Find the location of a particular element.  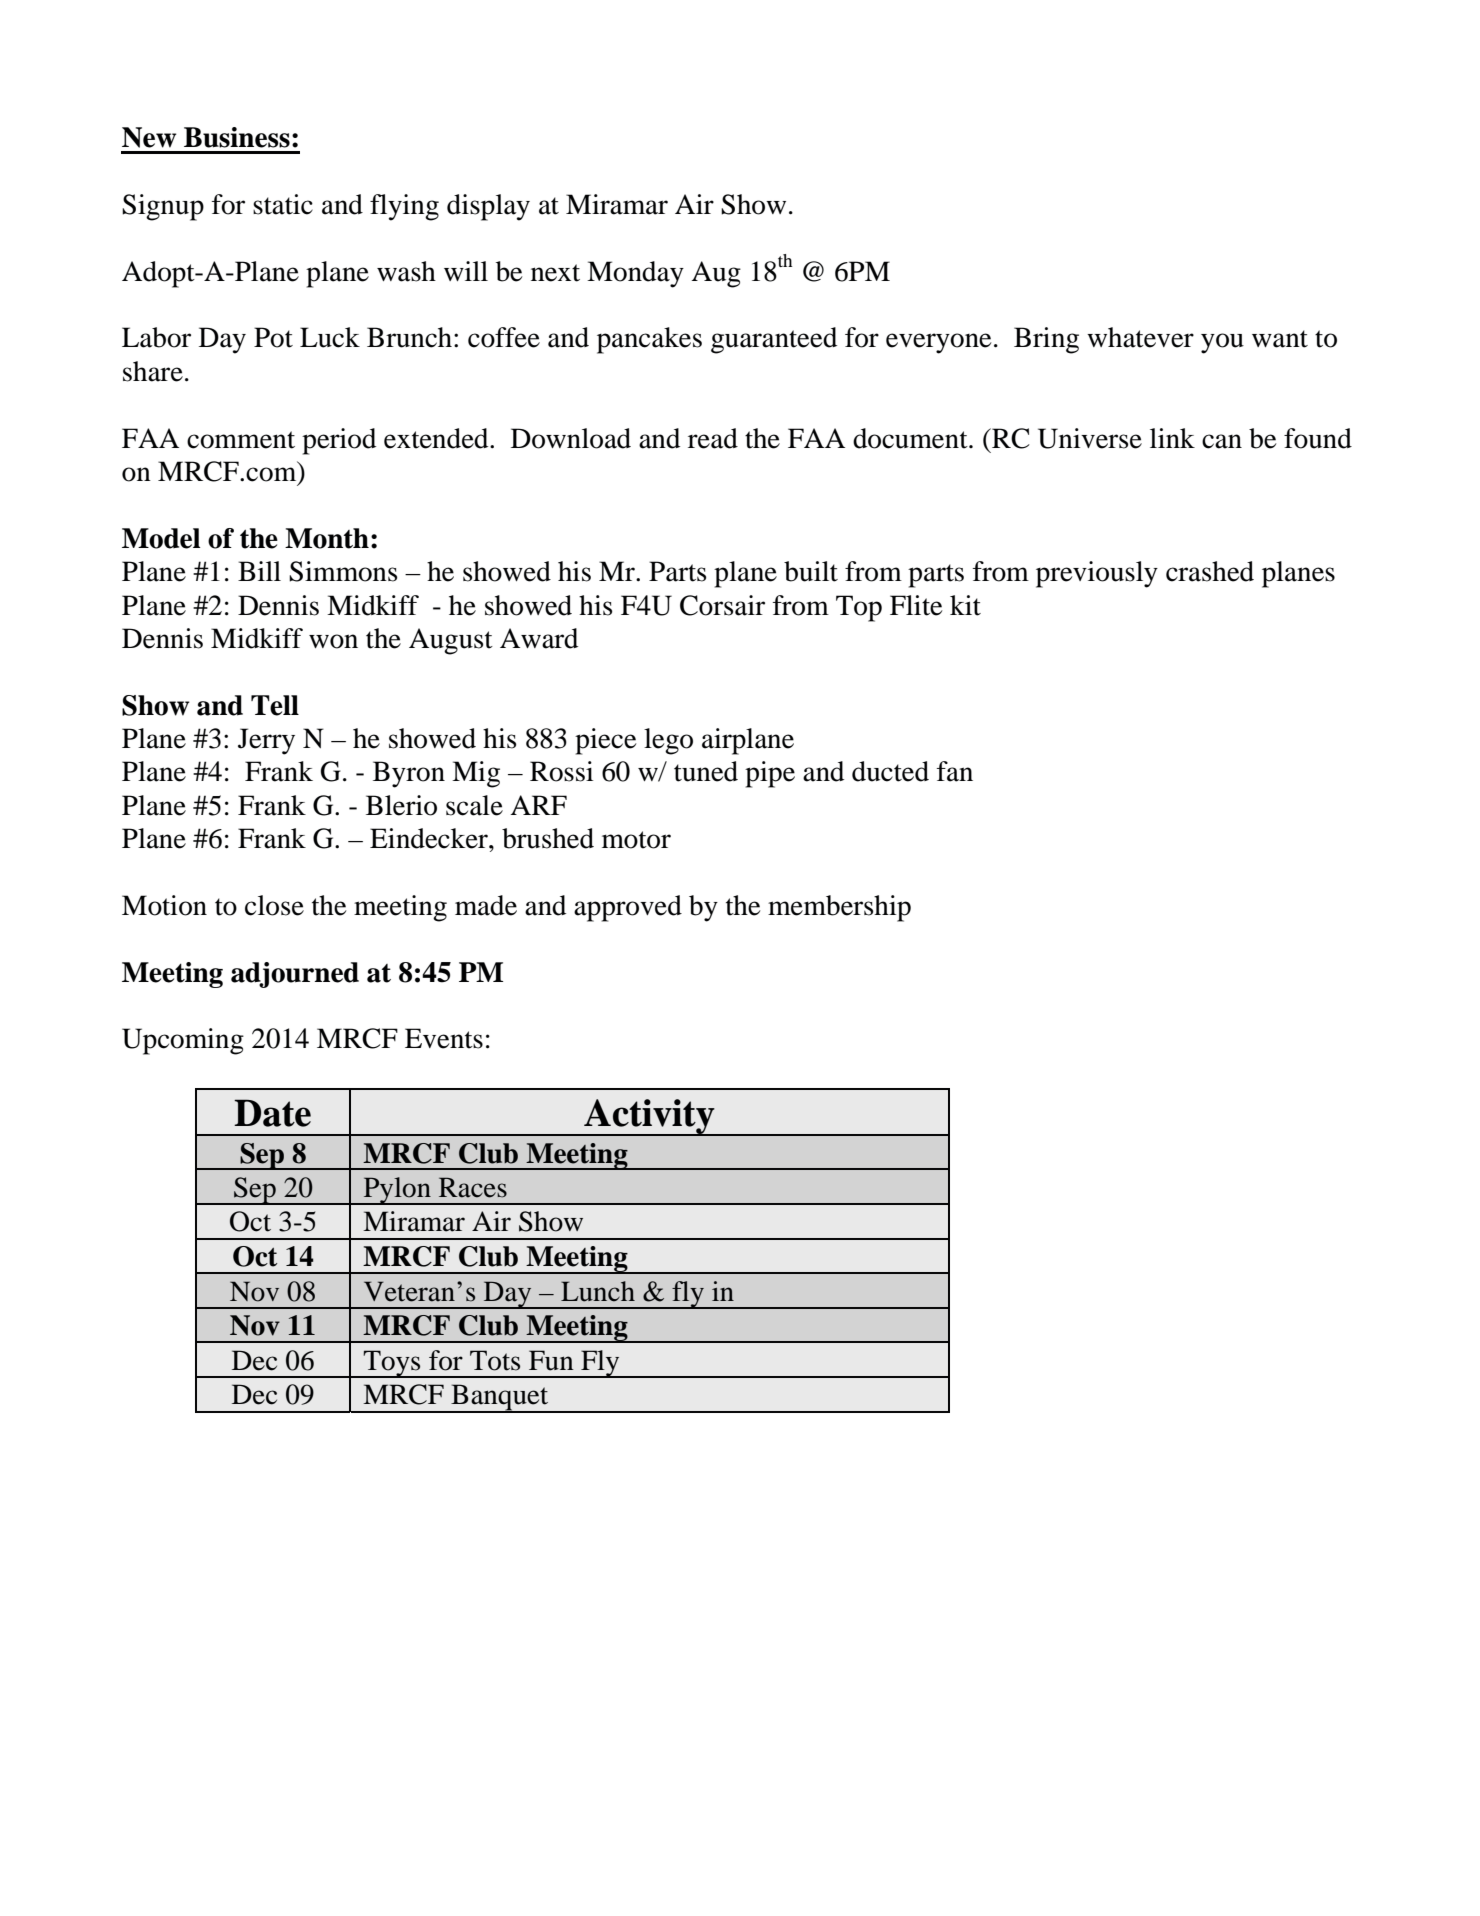

Toys is located at coordinates (392, 1364).
